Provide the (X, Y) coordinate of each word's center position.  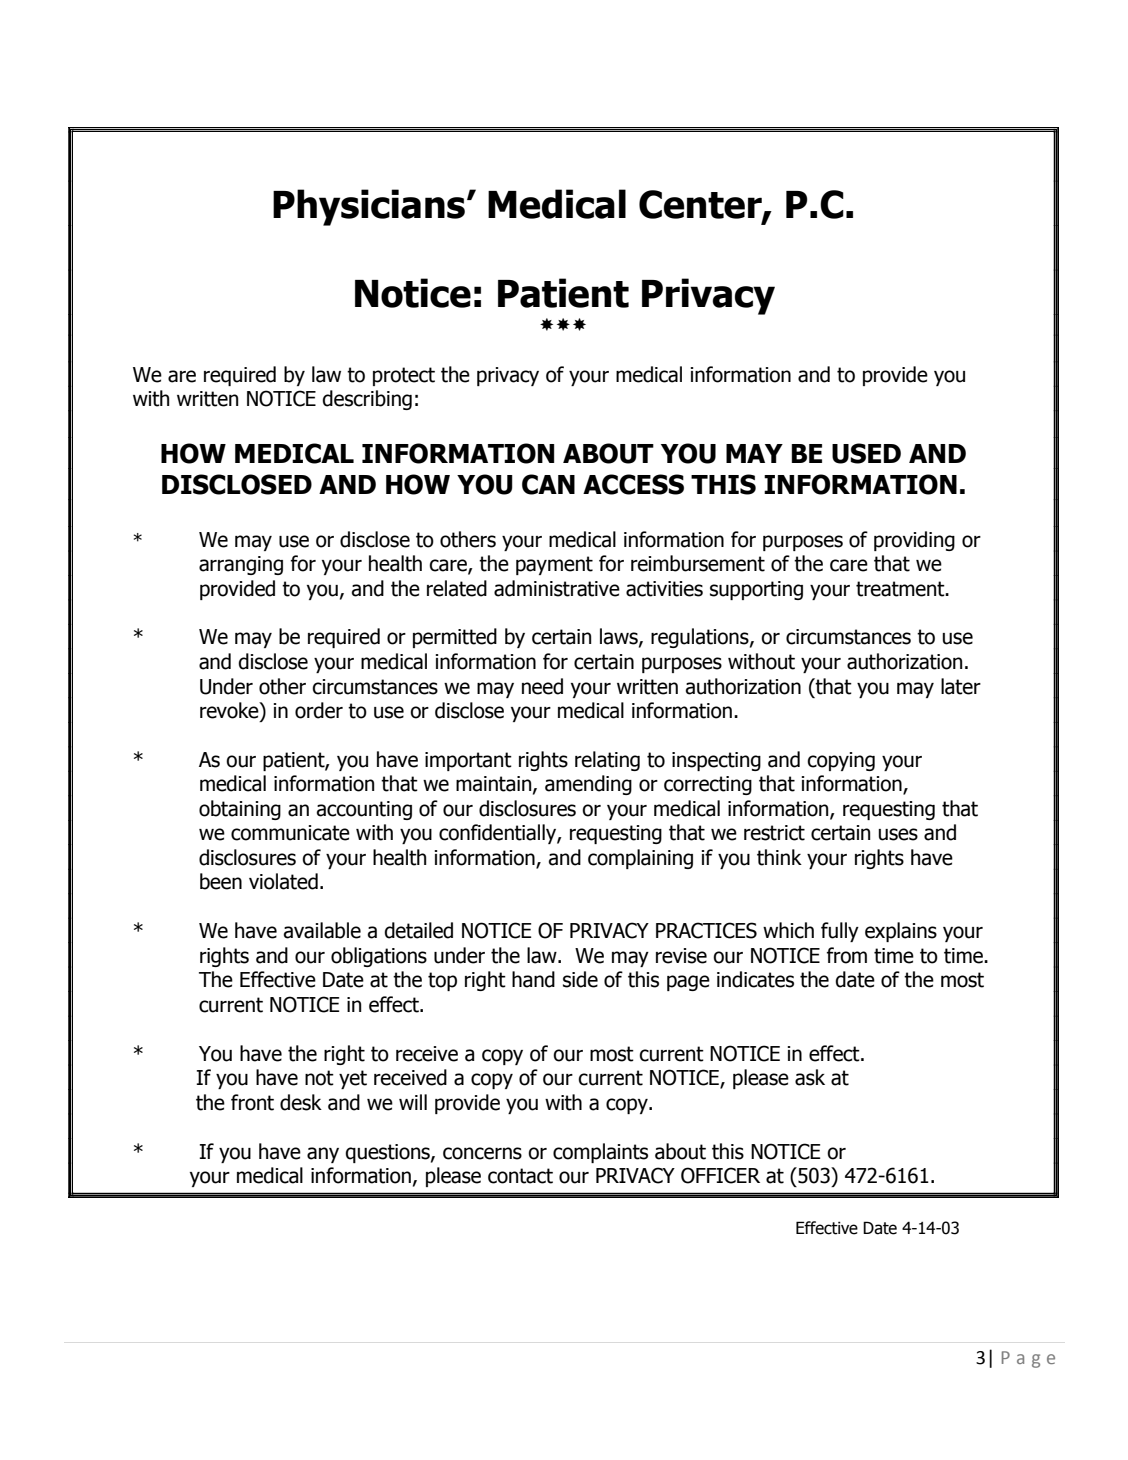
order (319, 710)
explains (901, 932)
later (961, 686)
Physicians (369, 207)
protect (404, 376)
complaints (600, 1153)
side (580, 979)
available (322, 930)
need (542, 686)
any (323, 1155)
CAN (548, 484)
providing (914, 541)
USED (866, 453)
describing (367, 400)
